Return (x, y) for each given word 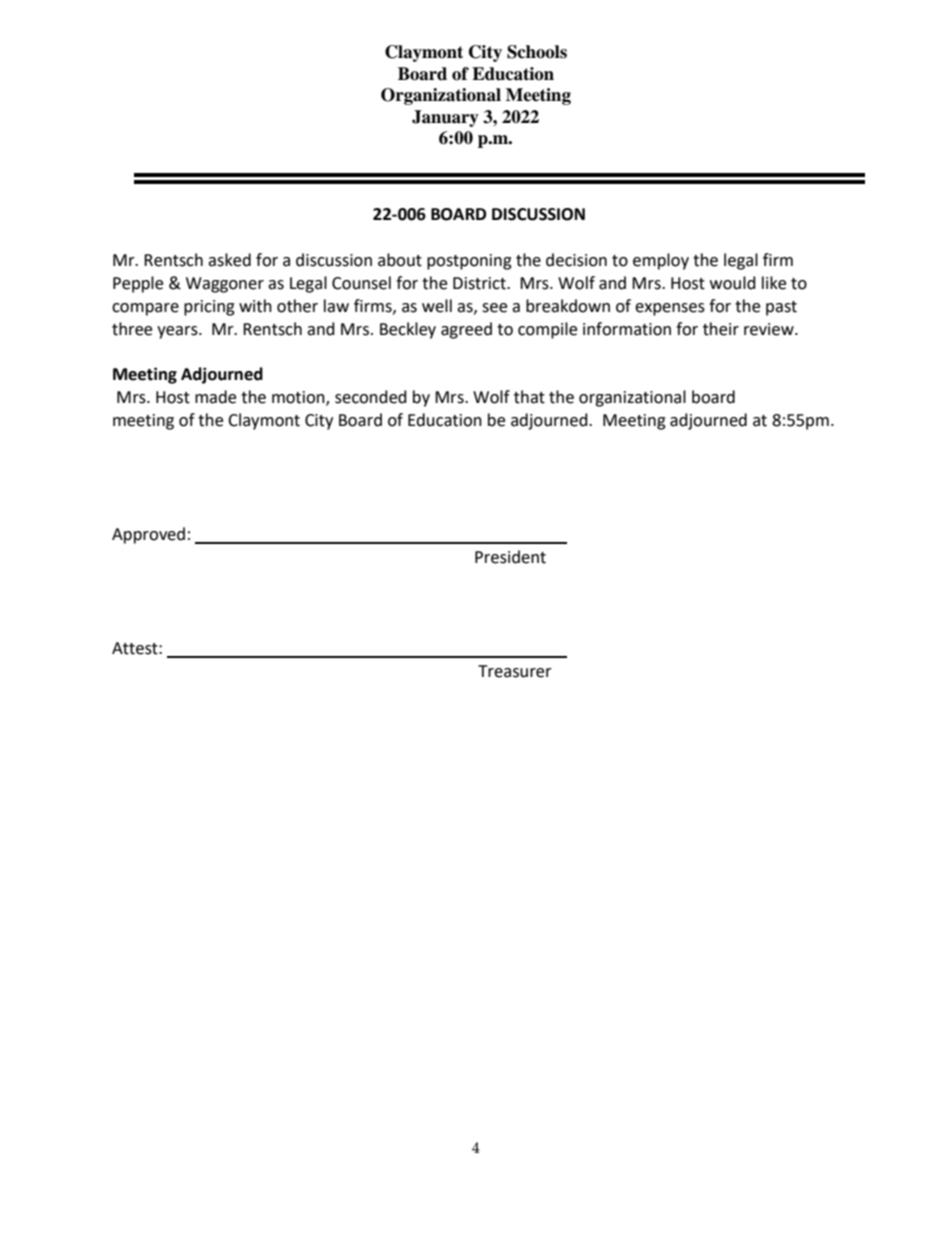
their (721, 329)
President (510, 557)
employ (661, 261)
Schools (537, 52)
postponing (469, 262)
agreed (466, 330)
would (733, 283)
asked (229, 260)
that (529, 397)
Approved (148, 535)
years (178, 332)
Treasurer (515, 671)
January (445, 118)
